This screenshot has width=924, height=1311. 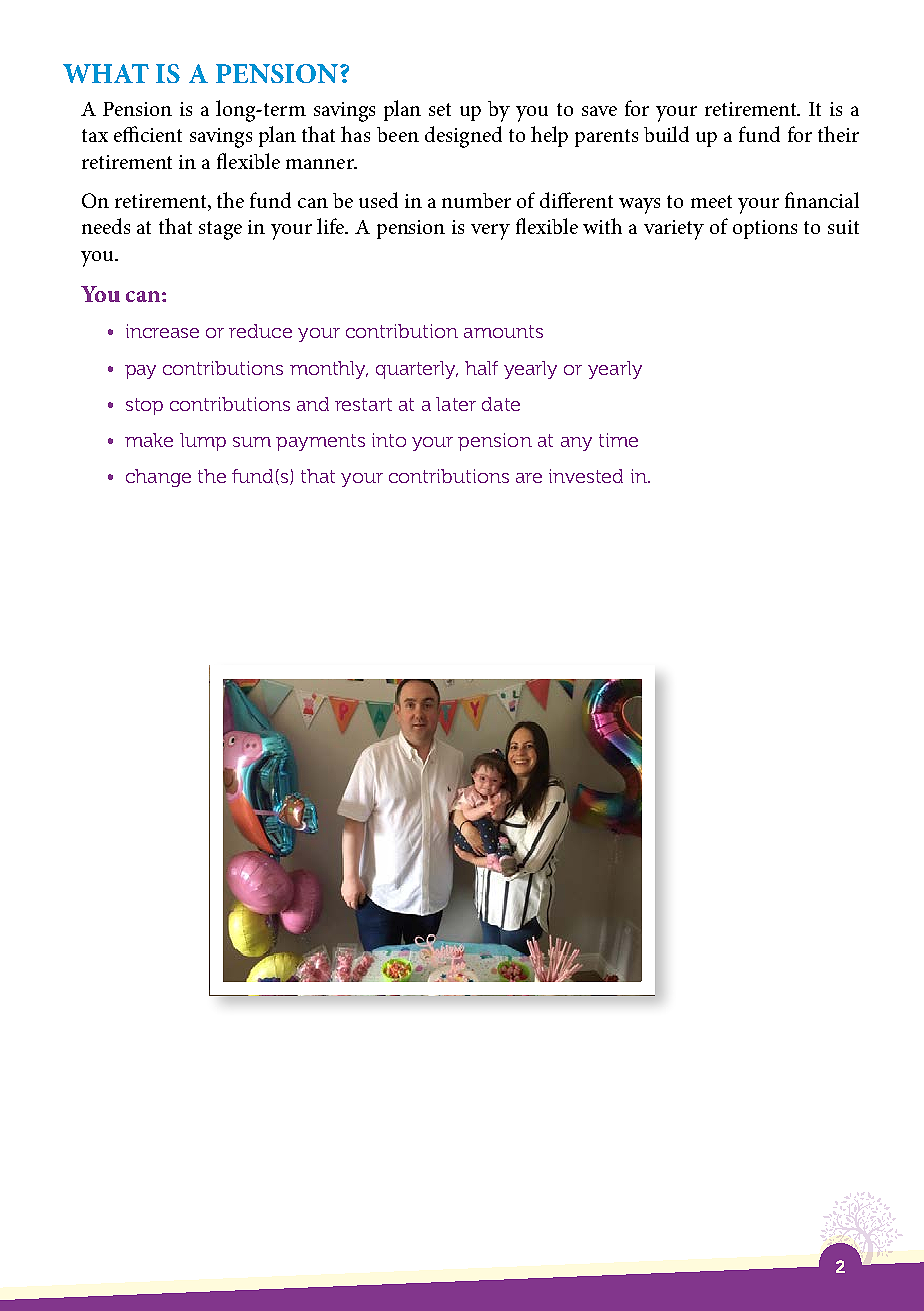 I want to click on options, so click(x=765, y=229).
